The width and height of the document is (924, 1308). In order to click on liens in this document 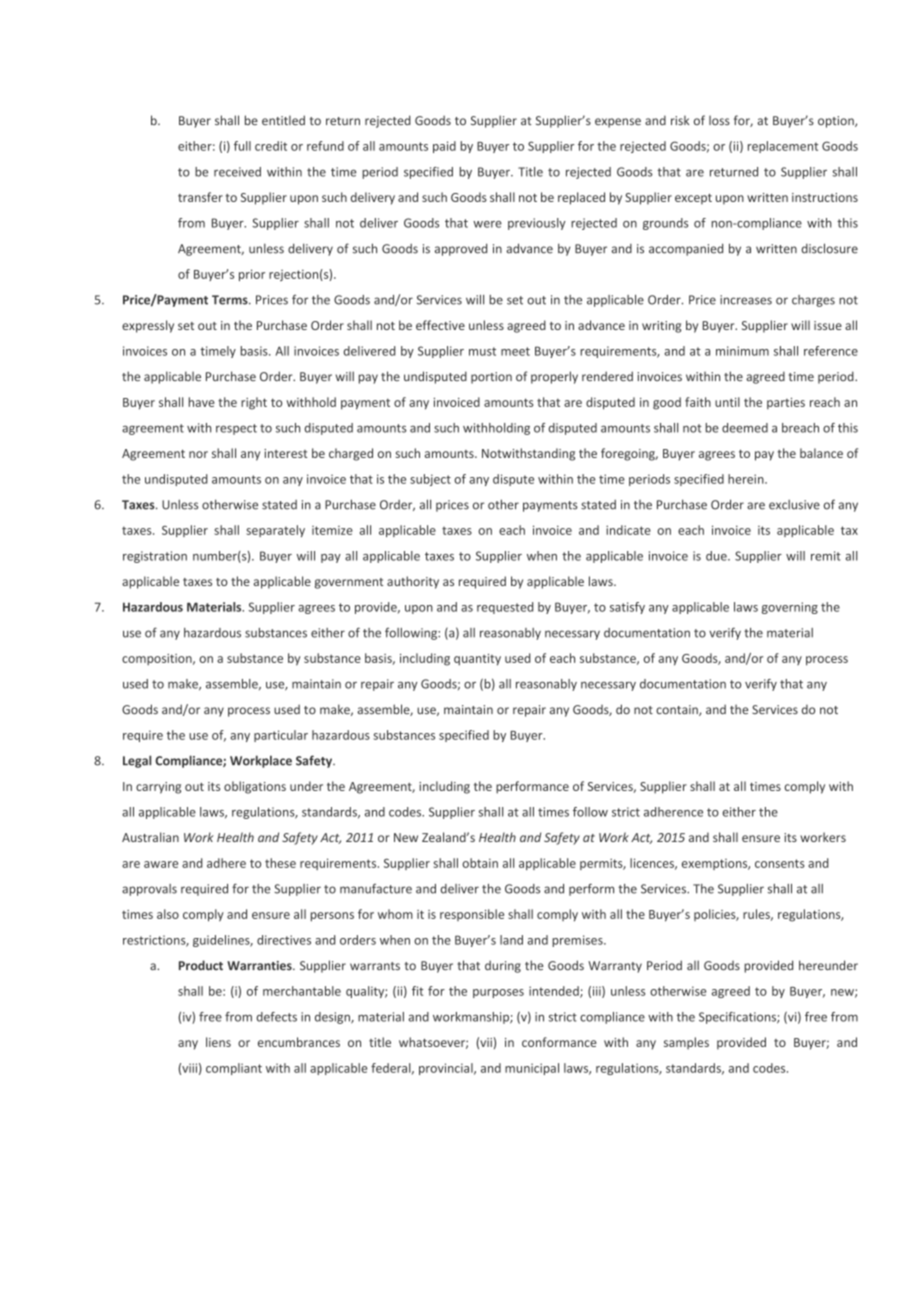, I will do `click(218, 1042)`.
